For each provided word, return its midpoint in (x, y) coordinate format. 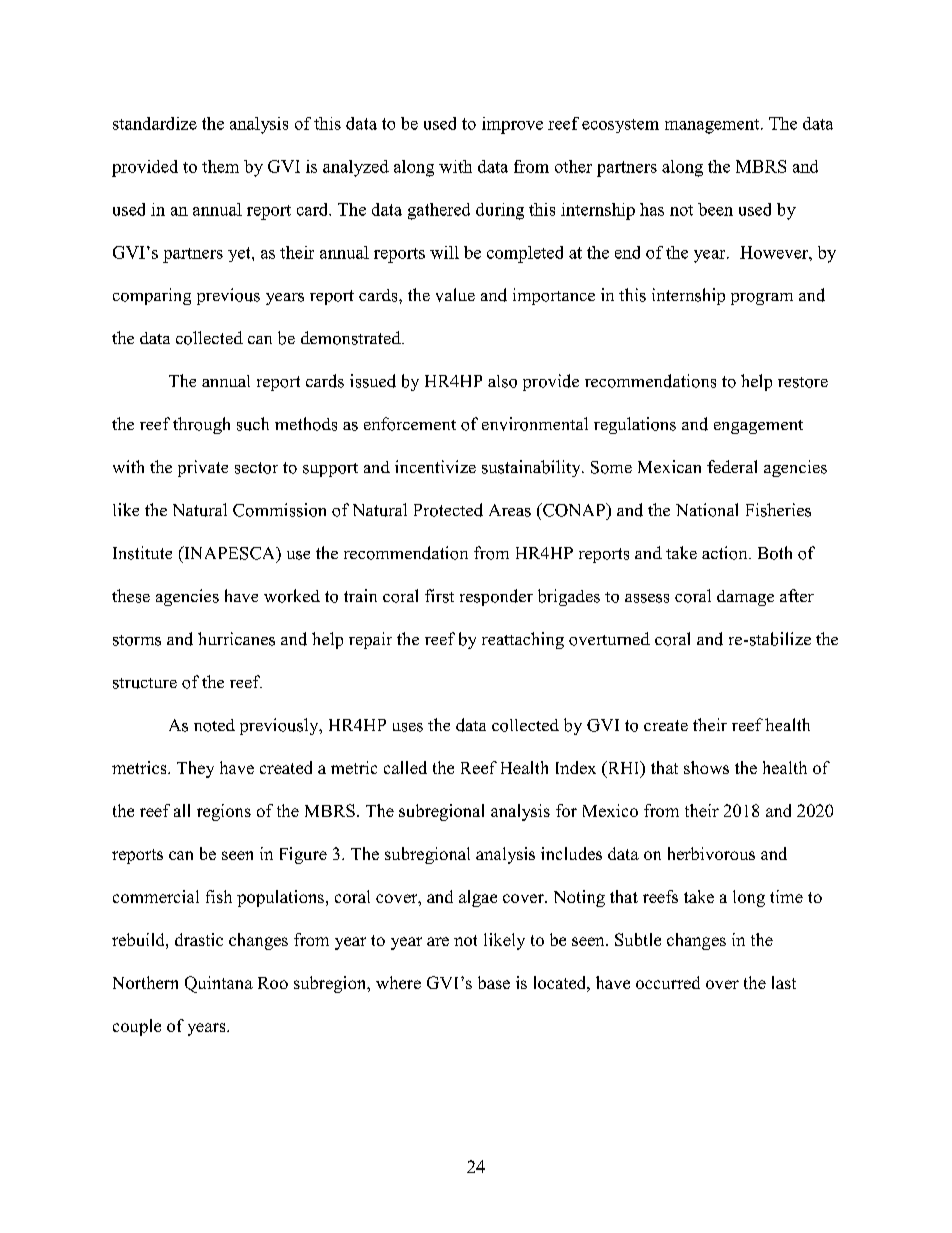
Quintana (219, 984)
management (713, 126)
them (220, 166)
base (494, 982)
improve (512, 125)
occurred (668, 982)
